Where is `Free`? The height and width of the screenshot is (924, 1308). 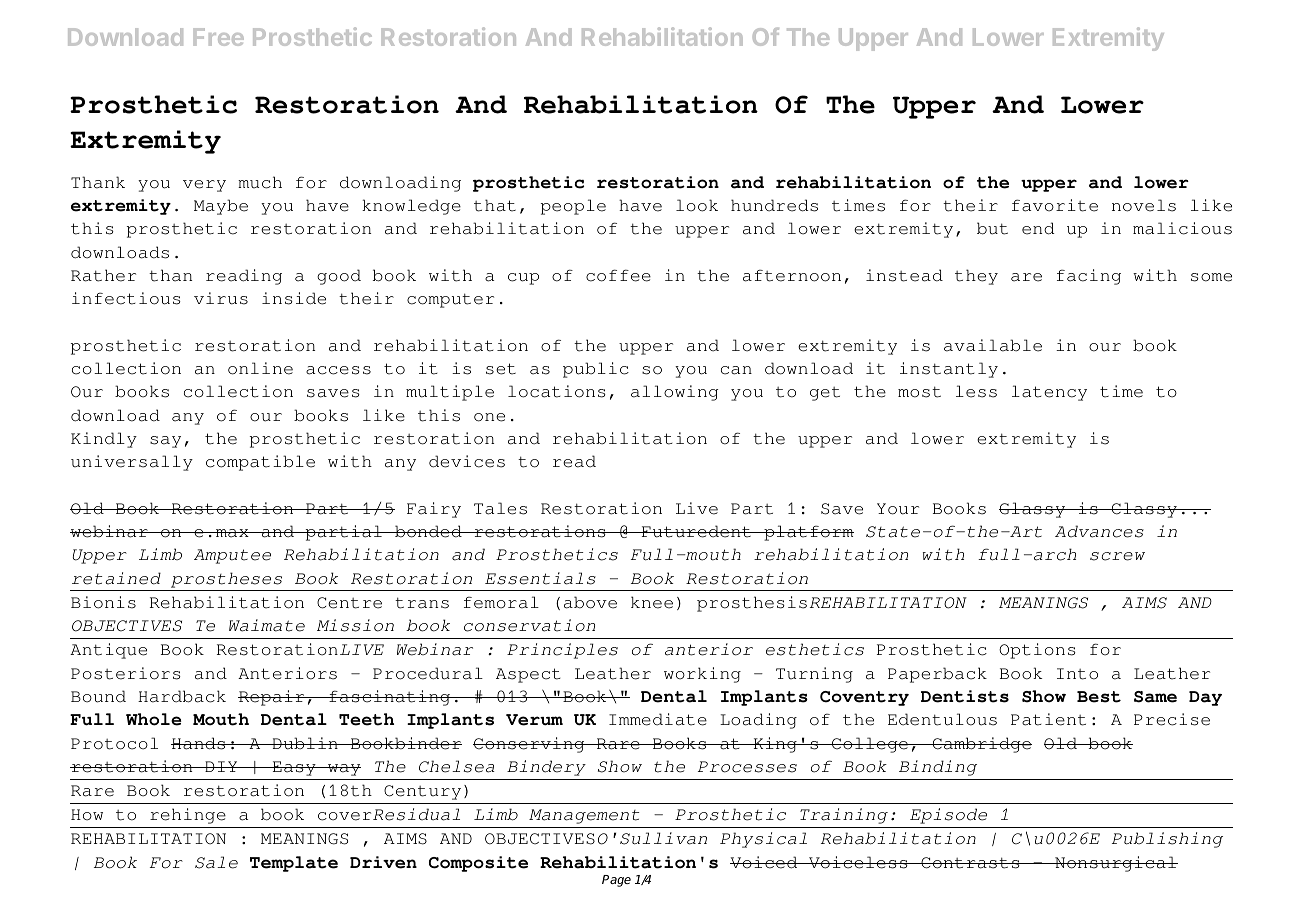
Free is located at coordinates (219, 37).
